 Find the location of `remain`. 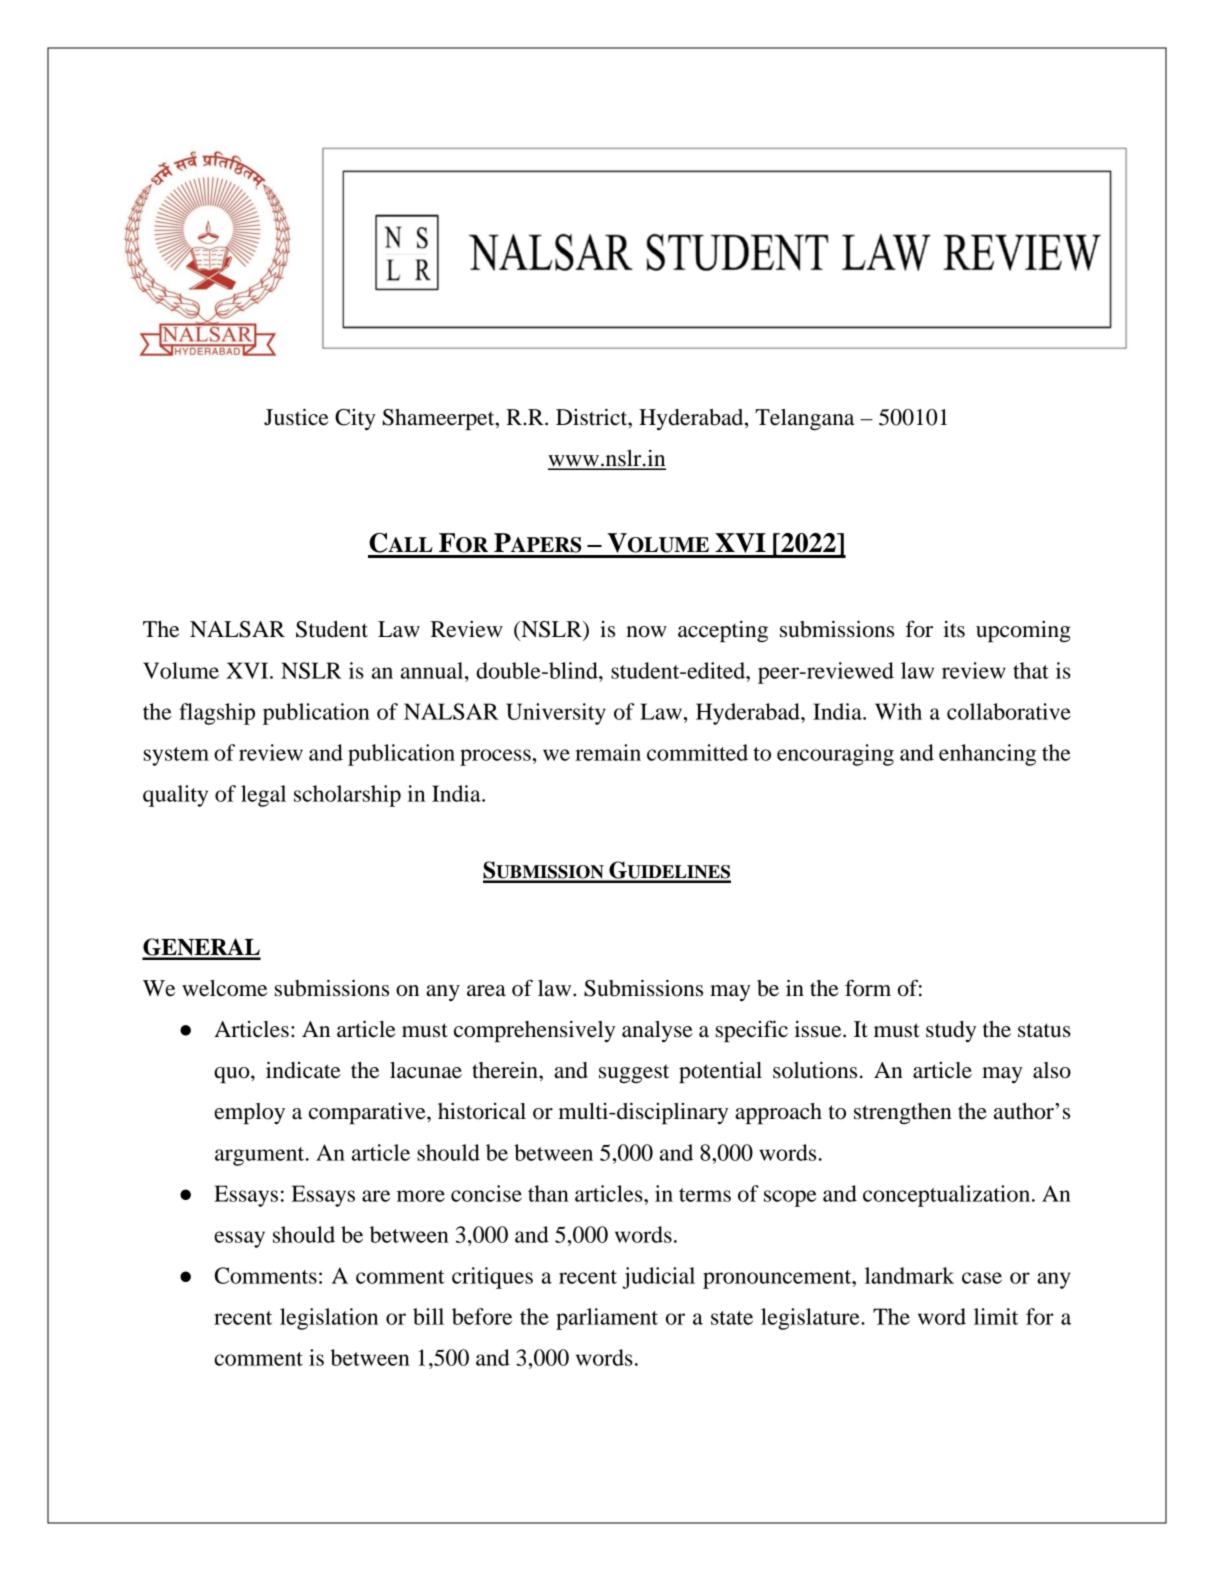

remain is located at coordinates (608, 752).
